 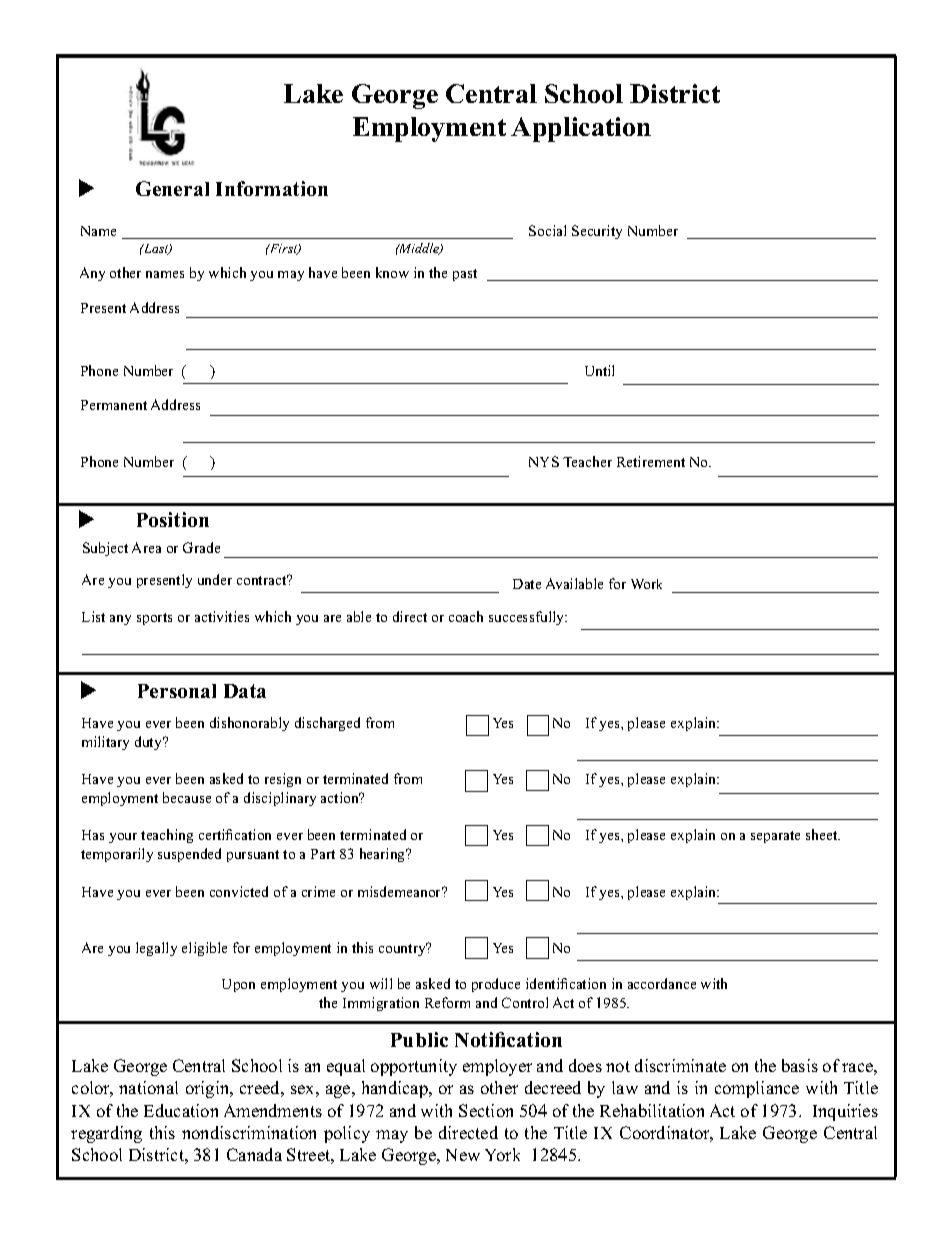 I want to click on Section, so click(x=486, y=1110).
